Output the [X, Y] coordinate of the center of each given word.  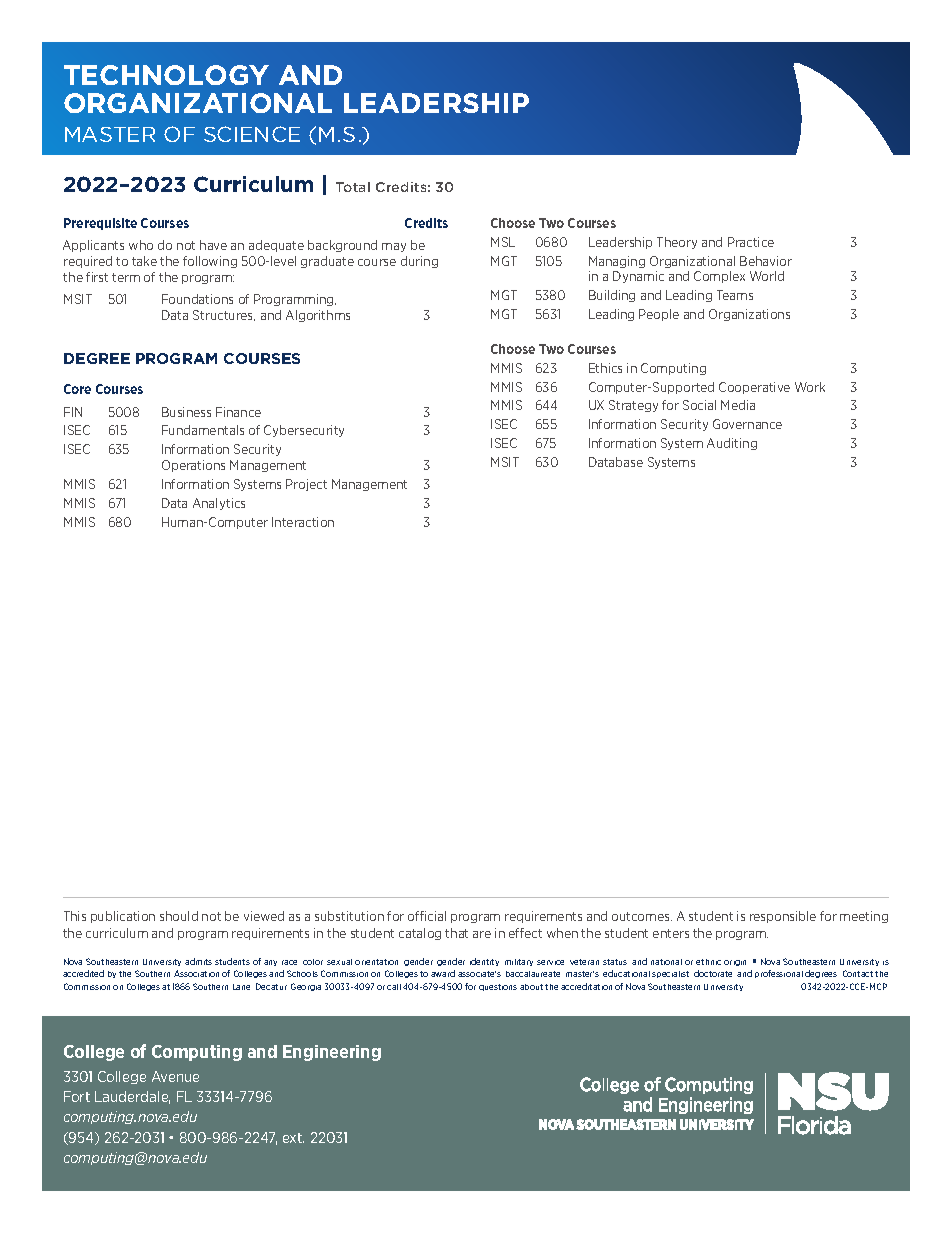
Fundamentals [203, 430]
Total [353, 187]
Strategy [633, 406]
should [179, 916]
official [427, 916]
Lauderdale [132, 1097]
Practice [751, 242]
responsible [783, 917]
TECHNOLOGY [166, 75]
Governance [747, 424]
